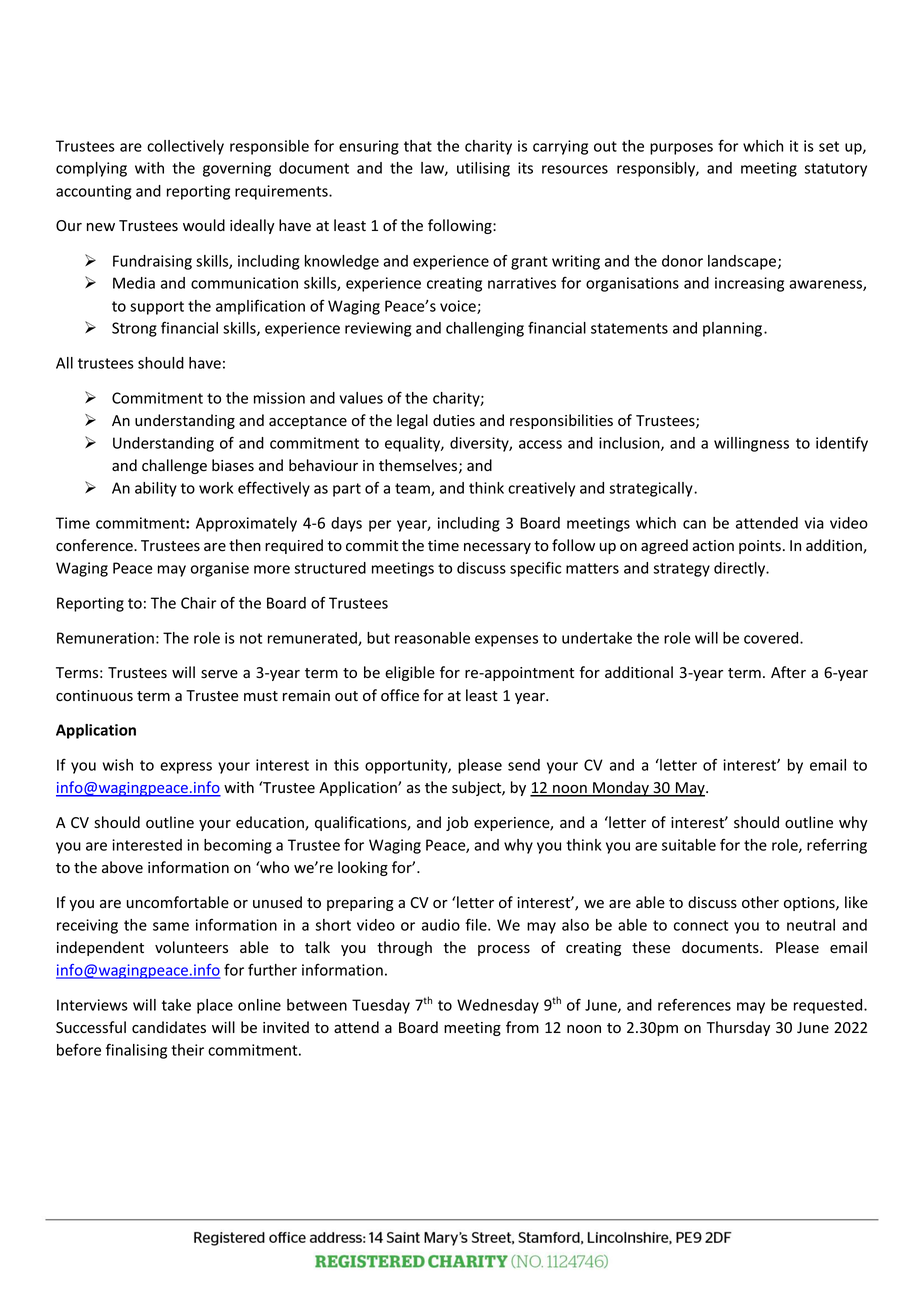  Describe the element at coordinates (198, 603) in the screenshot. I see `Chair` at that location.
